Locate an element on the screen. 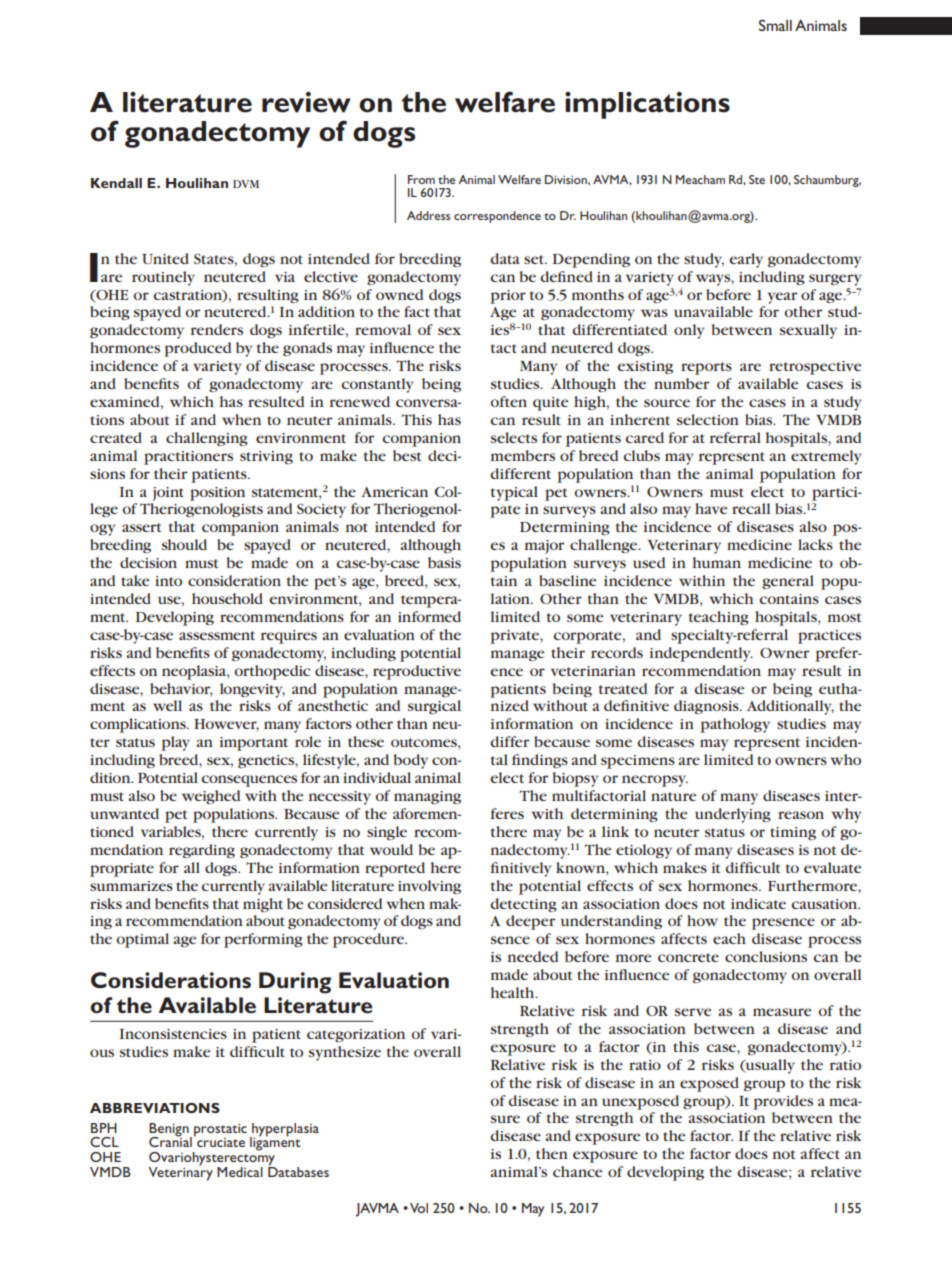  then is located at coordinates (552, 1153).
